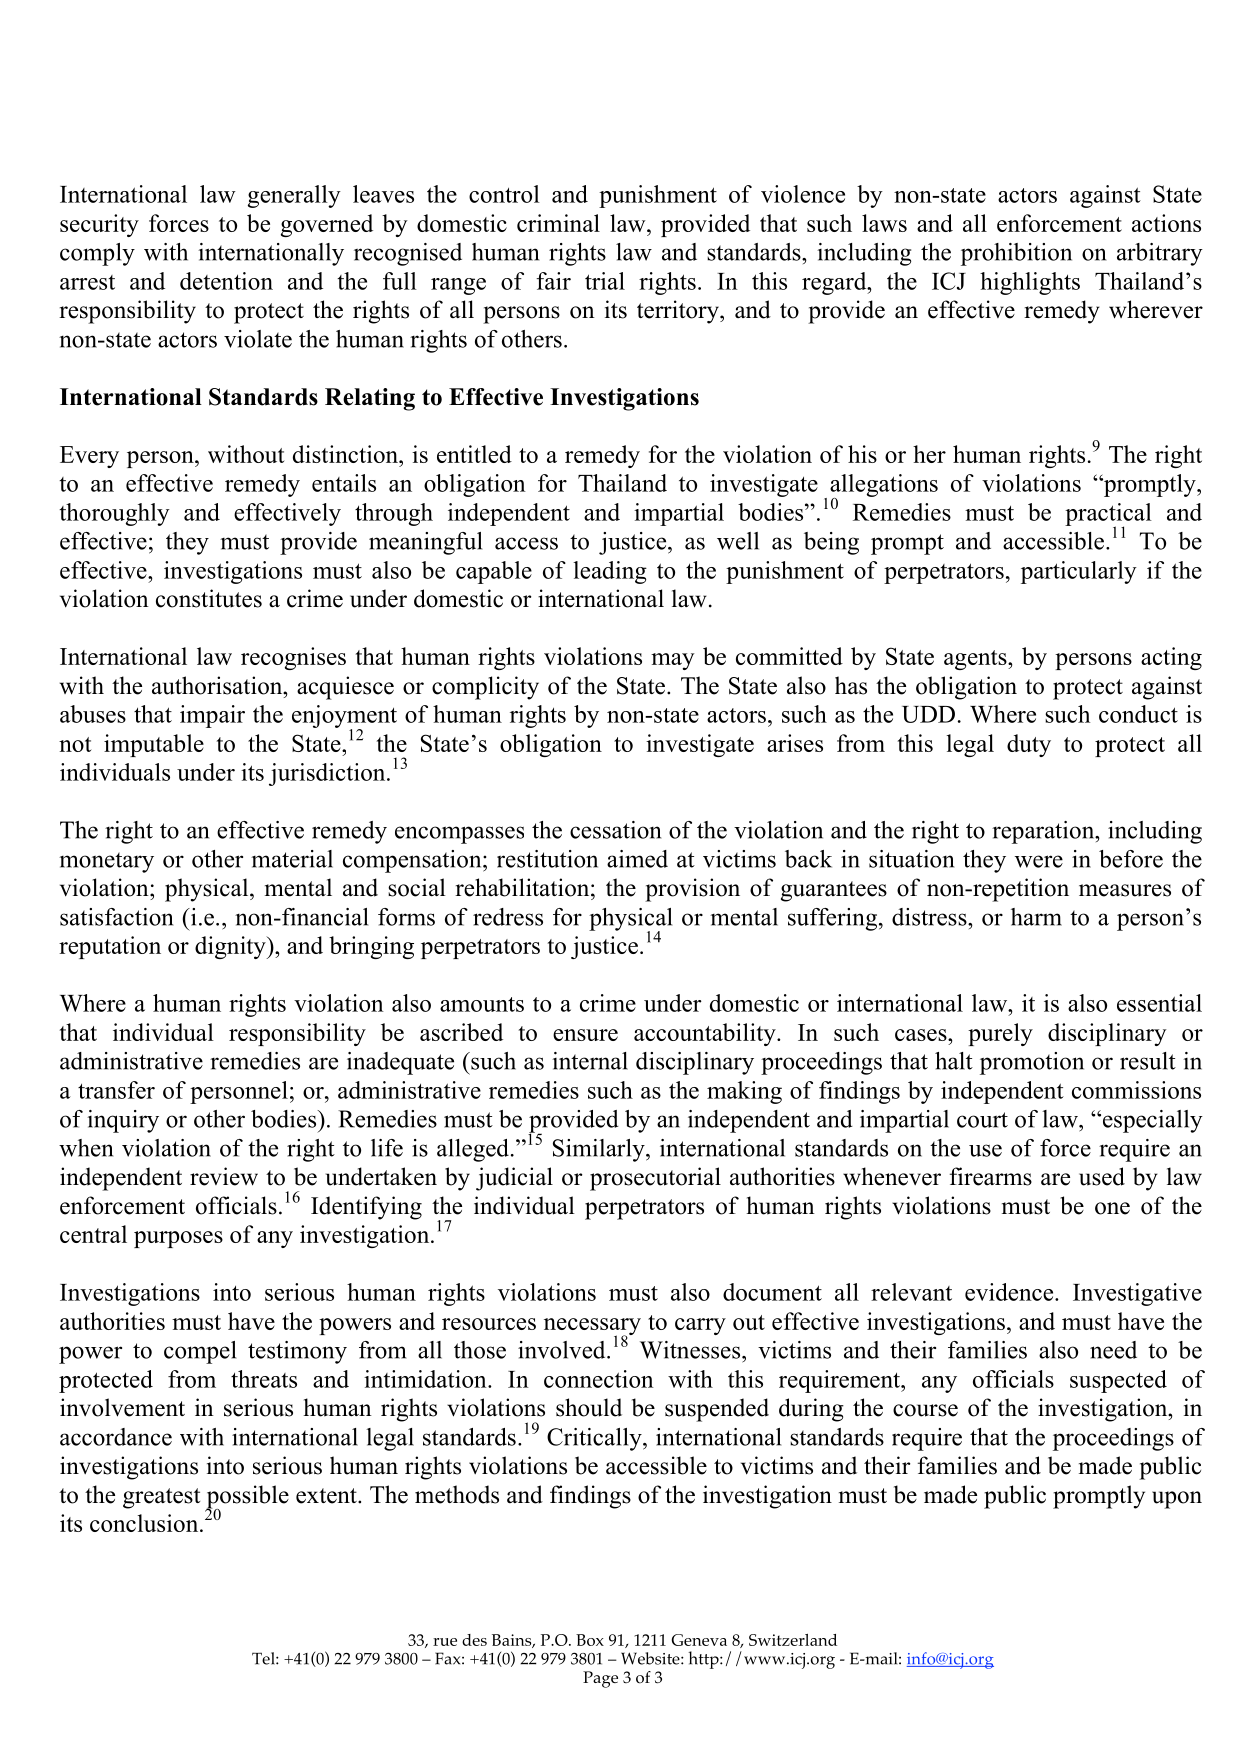 The width and height of the document is (1246, 1763). What do you see at coordinates (605, 281) in the document?
I see `trial` at bounding box center [605, 281].
